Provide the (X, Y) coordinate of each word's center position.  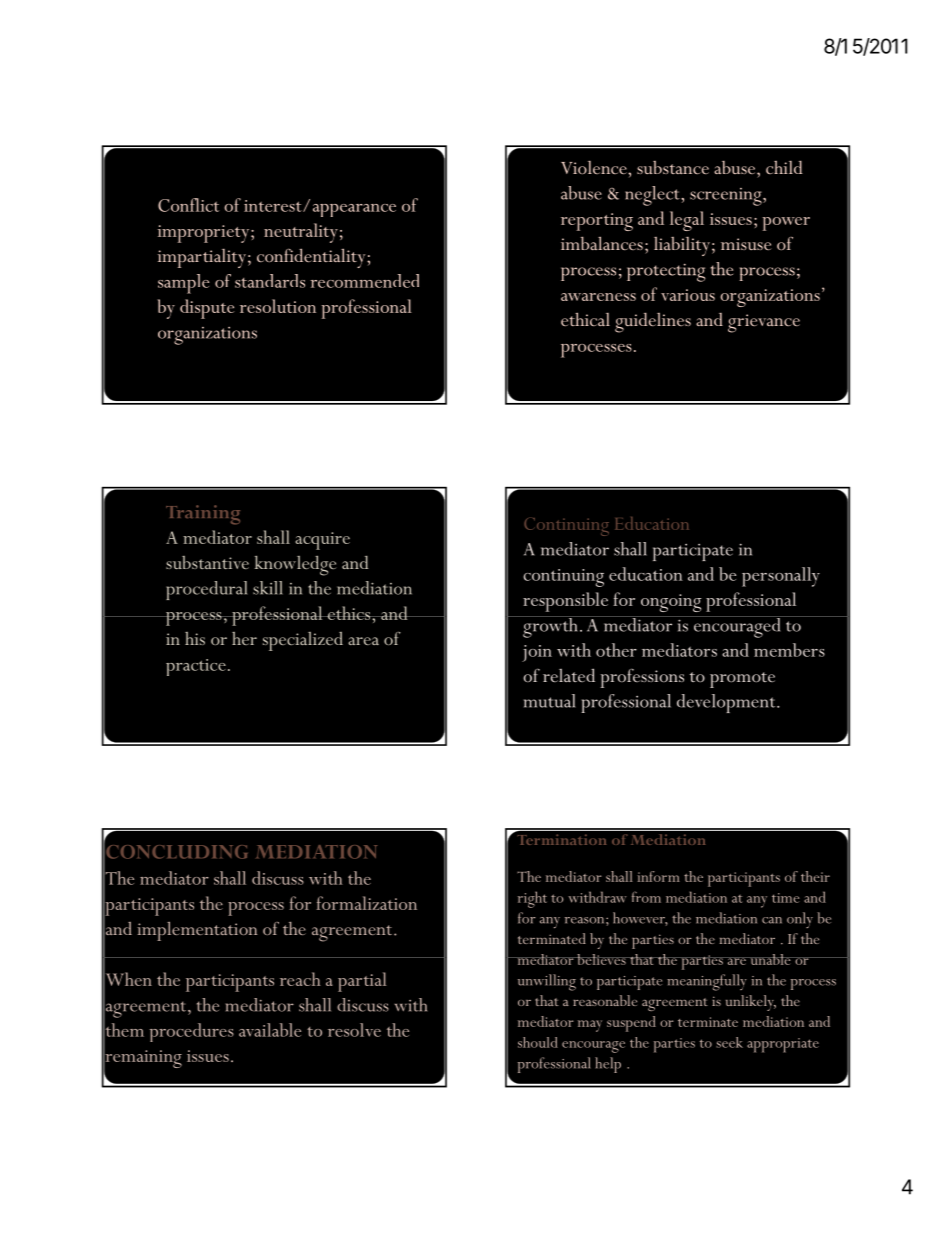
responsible (565, 602)
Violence (595, 167)
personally (781, 577)
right (532, 899)
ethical (585, 319)
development (727, 703)
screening (727, 197)
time (785, 898)
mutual (550, 701)
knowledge (295, 566)
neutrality (301, 233)
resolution (278, 306)
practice (196, 667)
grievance (764, 323)
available (270, 1030)
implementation (197, 931)
